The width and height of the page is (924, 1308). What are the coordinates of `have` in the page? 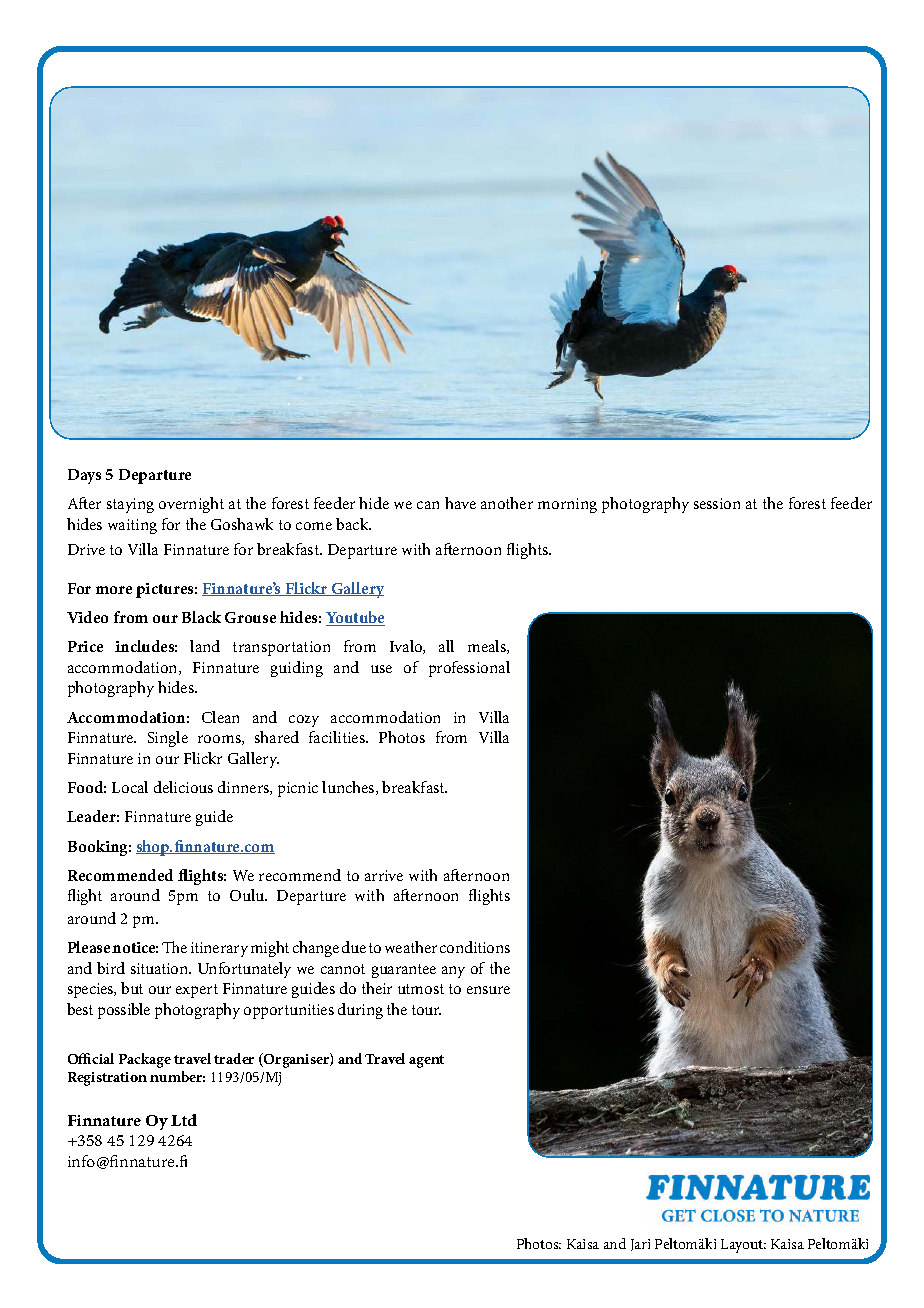 It's located at (460, 503).
